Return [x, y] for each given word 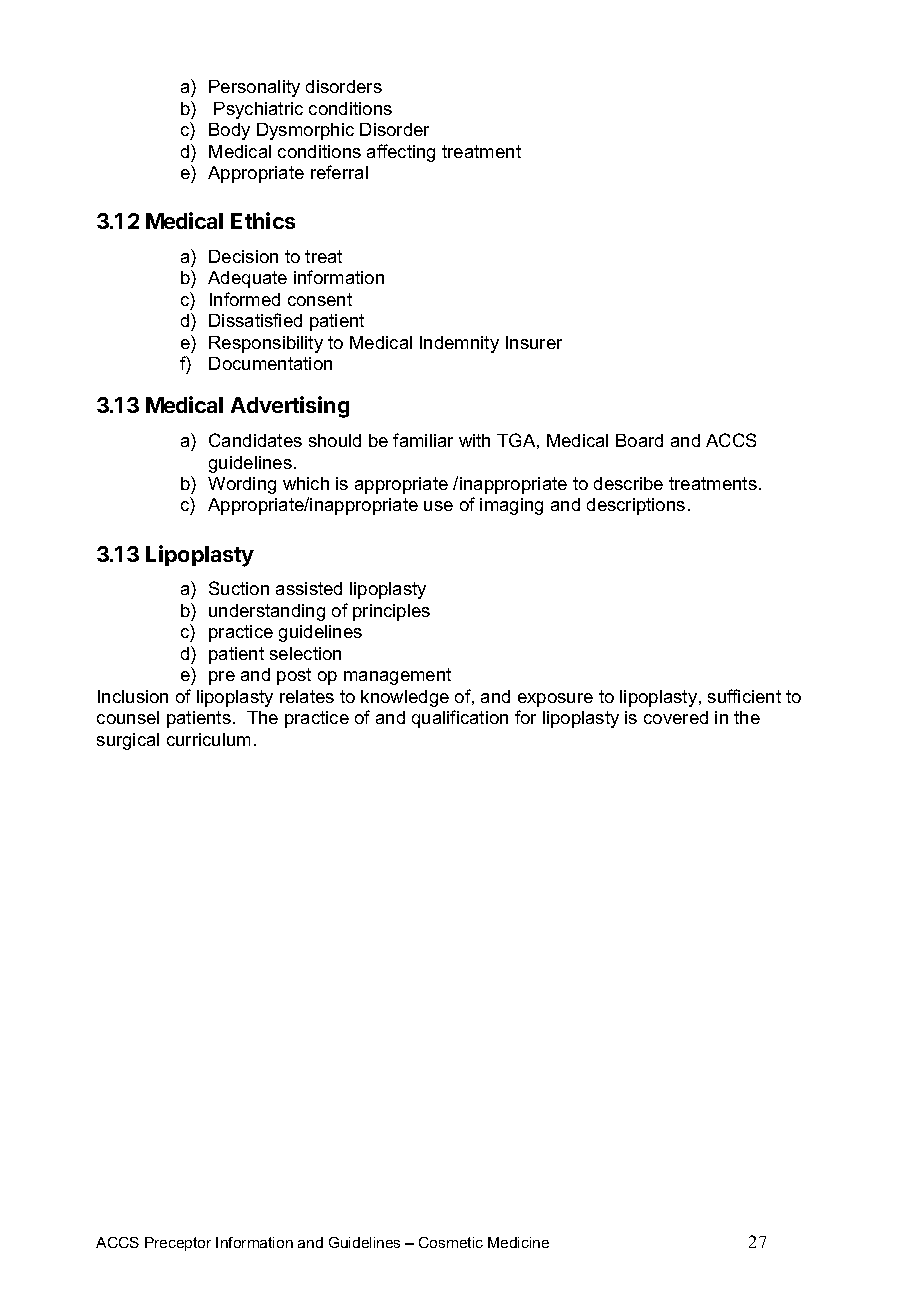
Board [639, 440]
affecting [401, 153]
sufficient [744, 696]
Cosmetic [451, 1242]
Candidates [255, 440]
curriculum [208, 739]
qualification [460, 719]
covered [676, 717]
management [397, 676]
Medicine [518, 1242]
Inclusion [133, 696]
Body [229, 131]
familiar [423, 440]
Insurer [534, 342]
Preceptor [178, 1244]
